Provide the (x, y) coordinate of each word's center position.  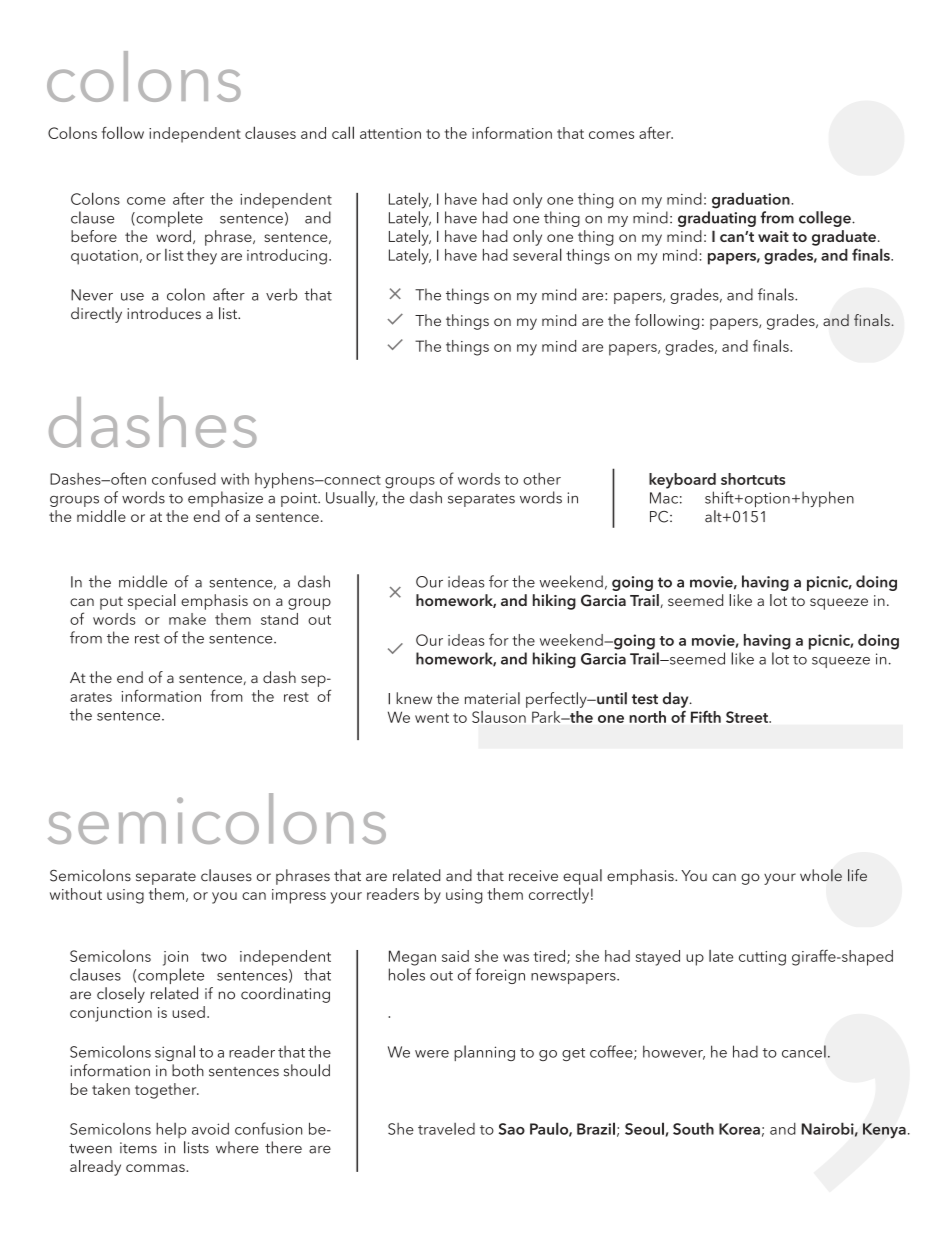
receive (533, 876)
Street (748, 717)
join (175, 958)
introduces (164, 313)
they (202, 257)
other (542, 479)
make (187, 619)
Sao (511, 1129)
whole (821, 875)
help (171, 1130)
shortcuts (753, 479)
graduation (752, 201)
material (492, 698)
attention (390, 133)
